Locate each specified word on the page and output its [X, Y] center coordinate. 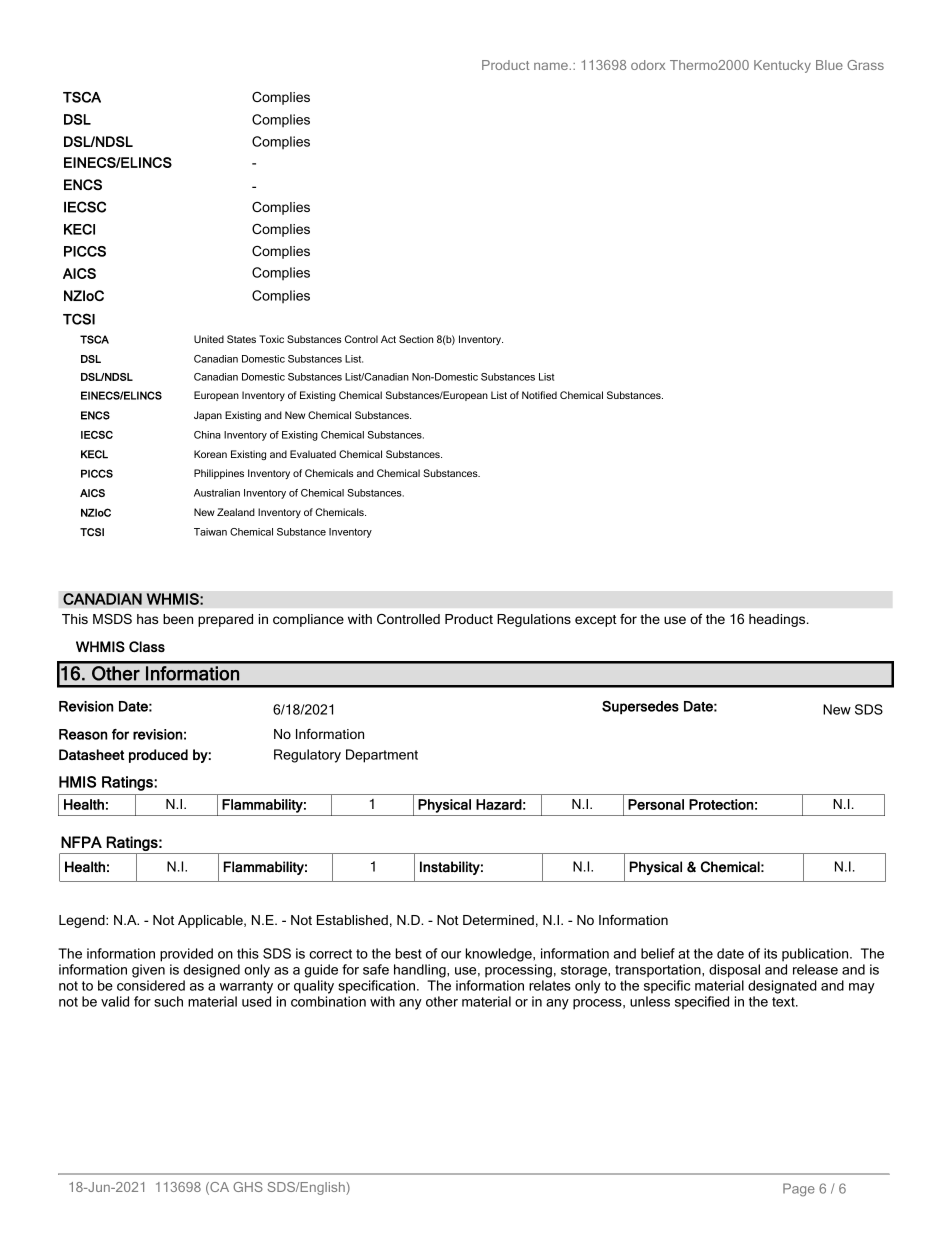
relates [550, 985]
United [209, 339]
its [770, 953]
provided [186, 955]
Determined [498, 920]
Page [799, 1190]
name [552, 66]
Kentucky [782, 66]
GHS [248, 1187]
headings [778, 620]
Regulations [534, 620]
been [178, 619]
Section [416, 339]
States [241, 339]
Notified [539, 395]
